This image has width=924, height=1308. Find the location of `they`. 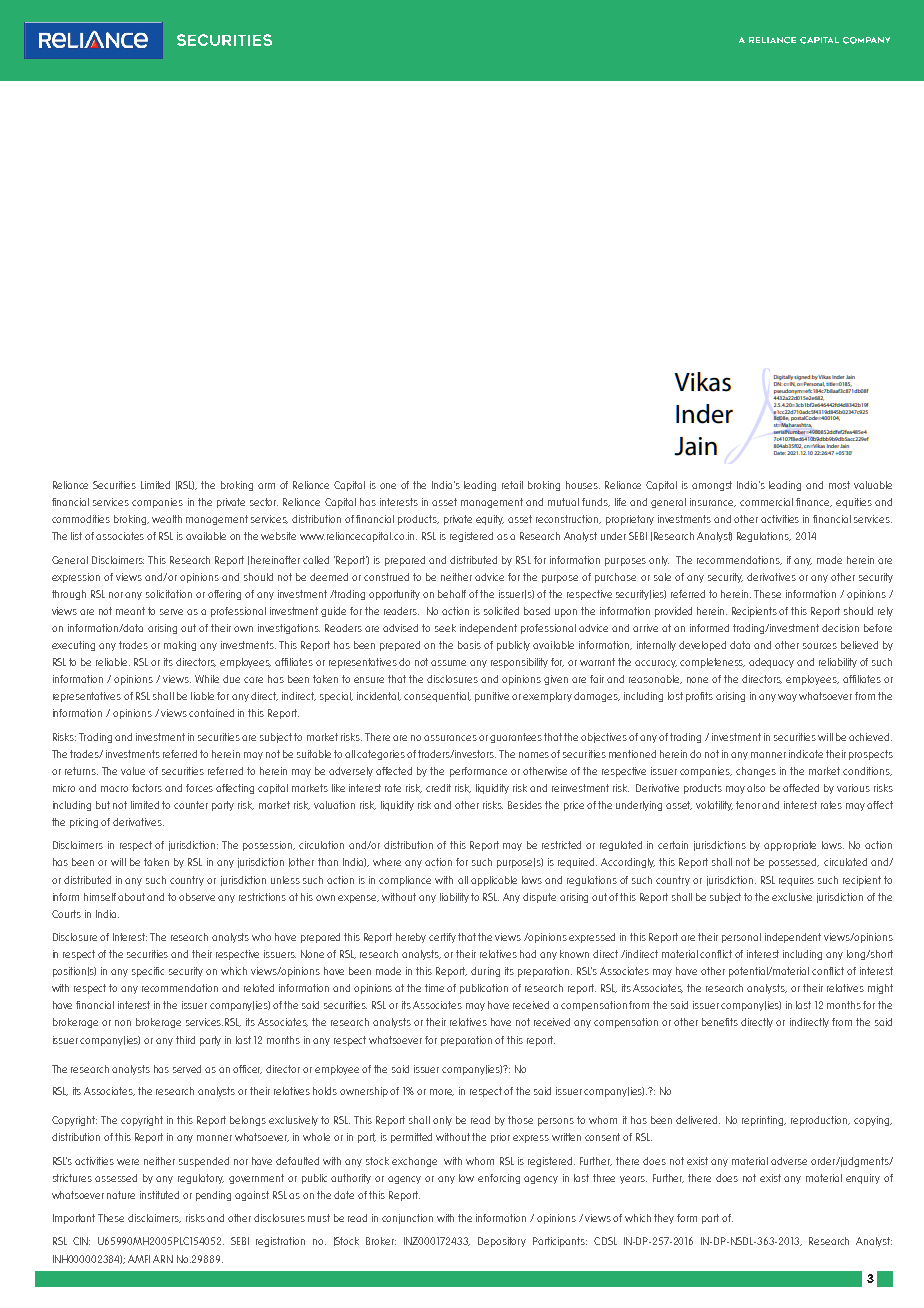

they is located at coordinates (664, 1219).
